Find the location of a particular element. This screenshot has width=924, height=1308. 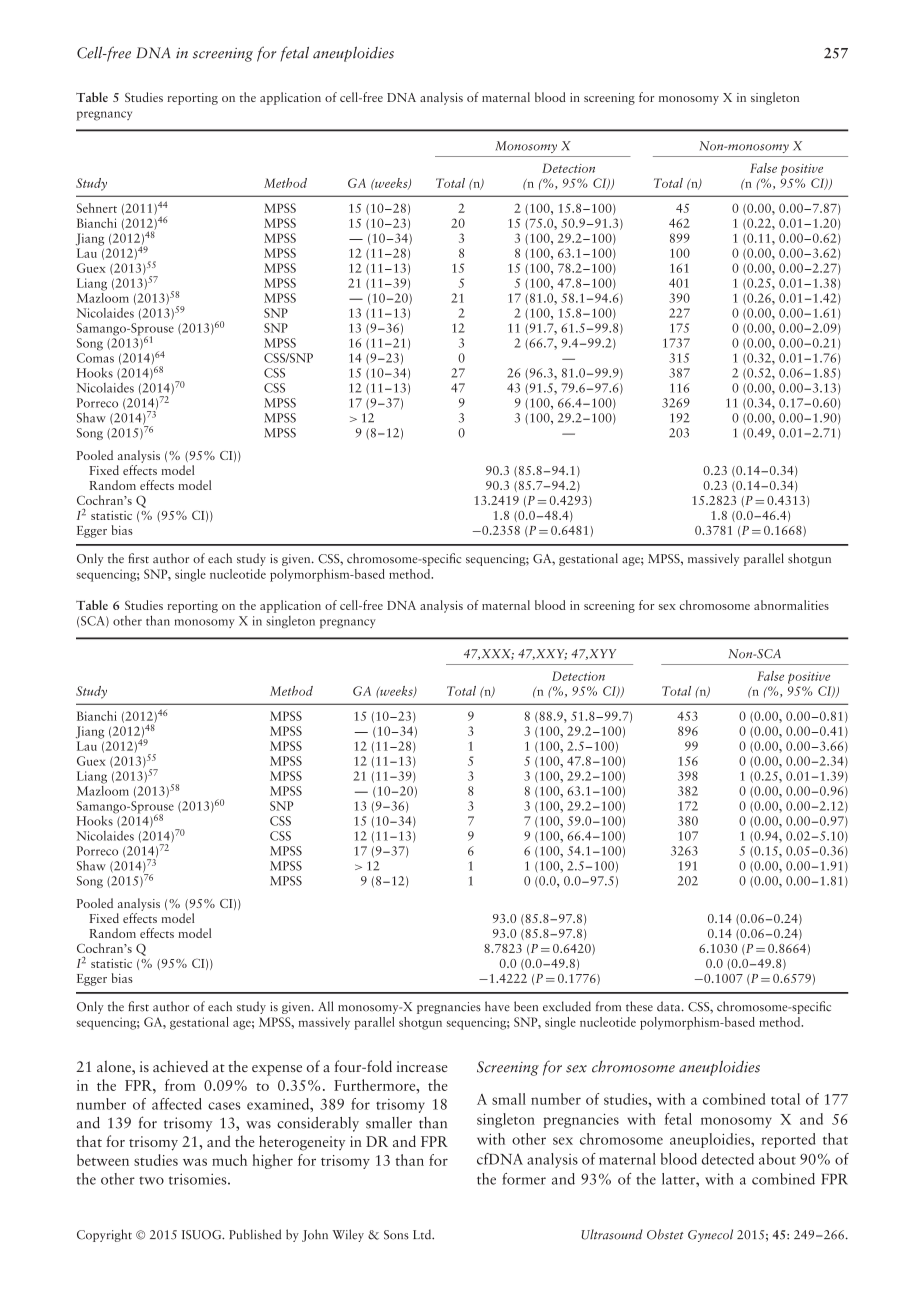

detected is located at coordinates (727, 1159).
